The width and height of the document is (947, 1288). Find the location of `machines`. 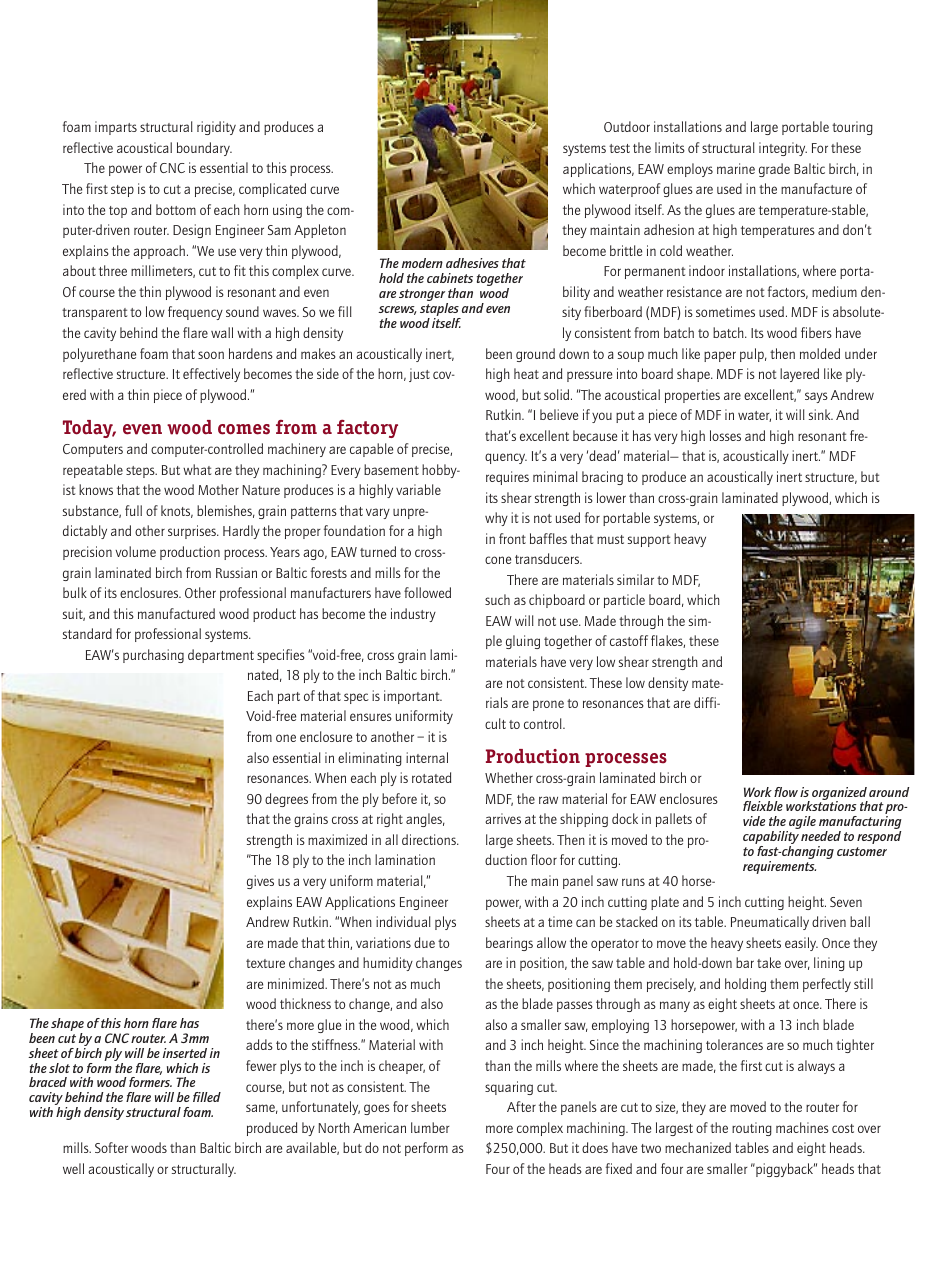

machines is located at coordinates (802, 1127).
